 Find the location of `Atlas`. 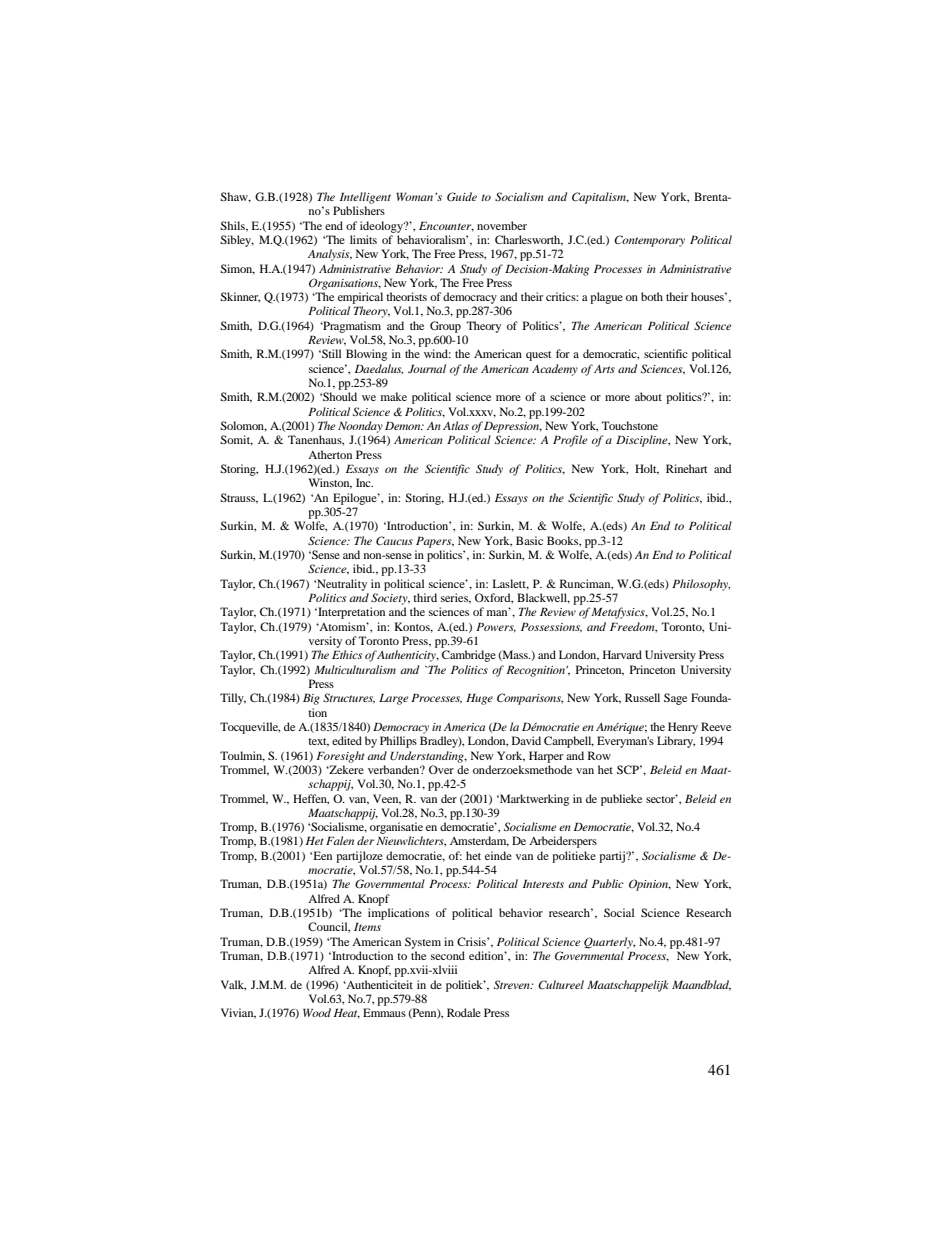

Atlas is located at coordinates (456, 425).
